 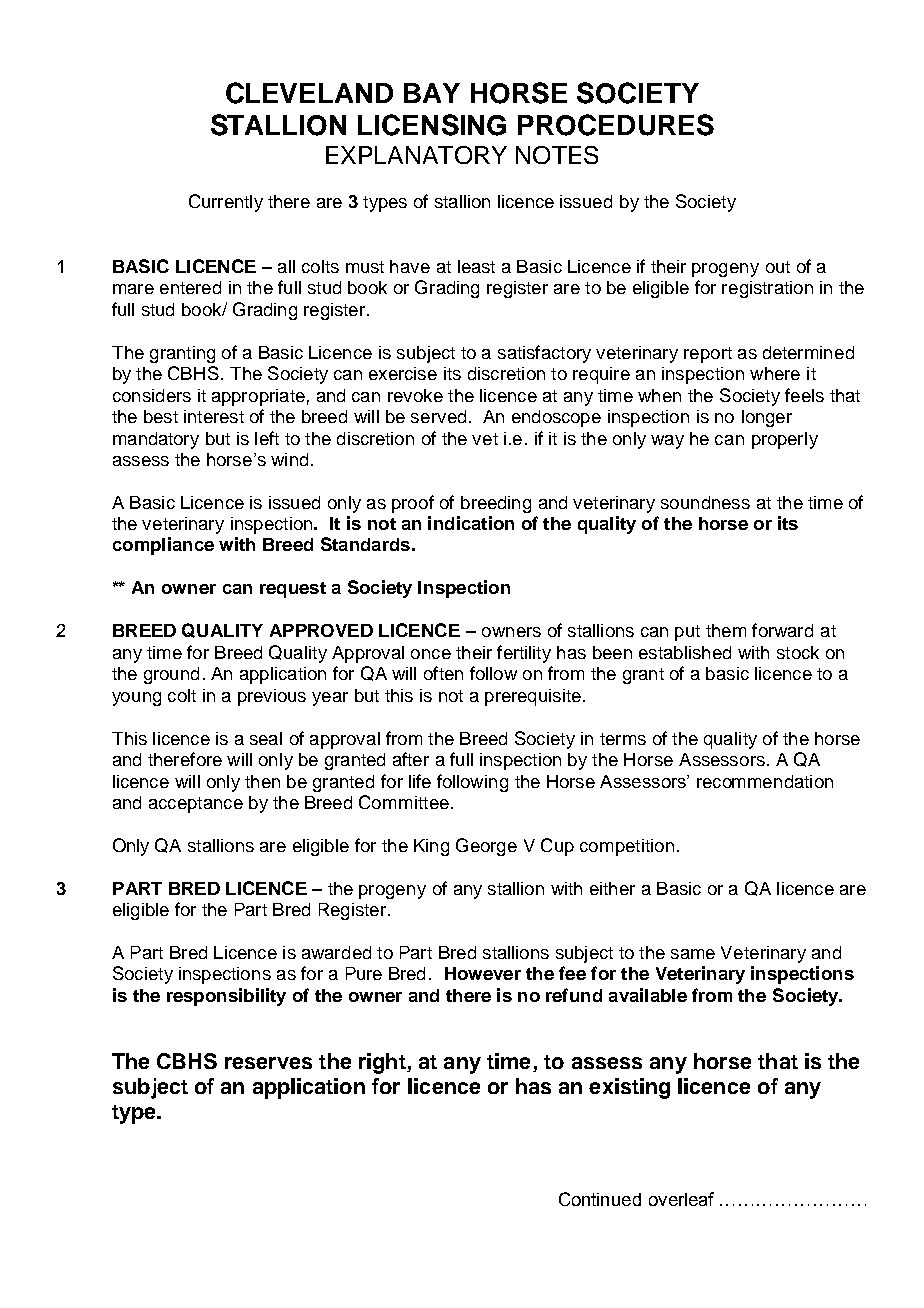 What do you see at coordinates (226, 203) in the screenshot?
I see `Currently` at bounding box center [226, 203].
